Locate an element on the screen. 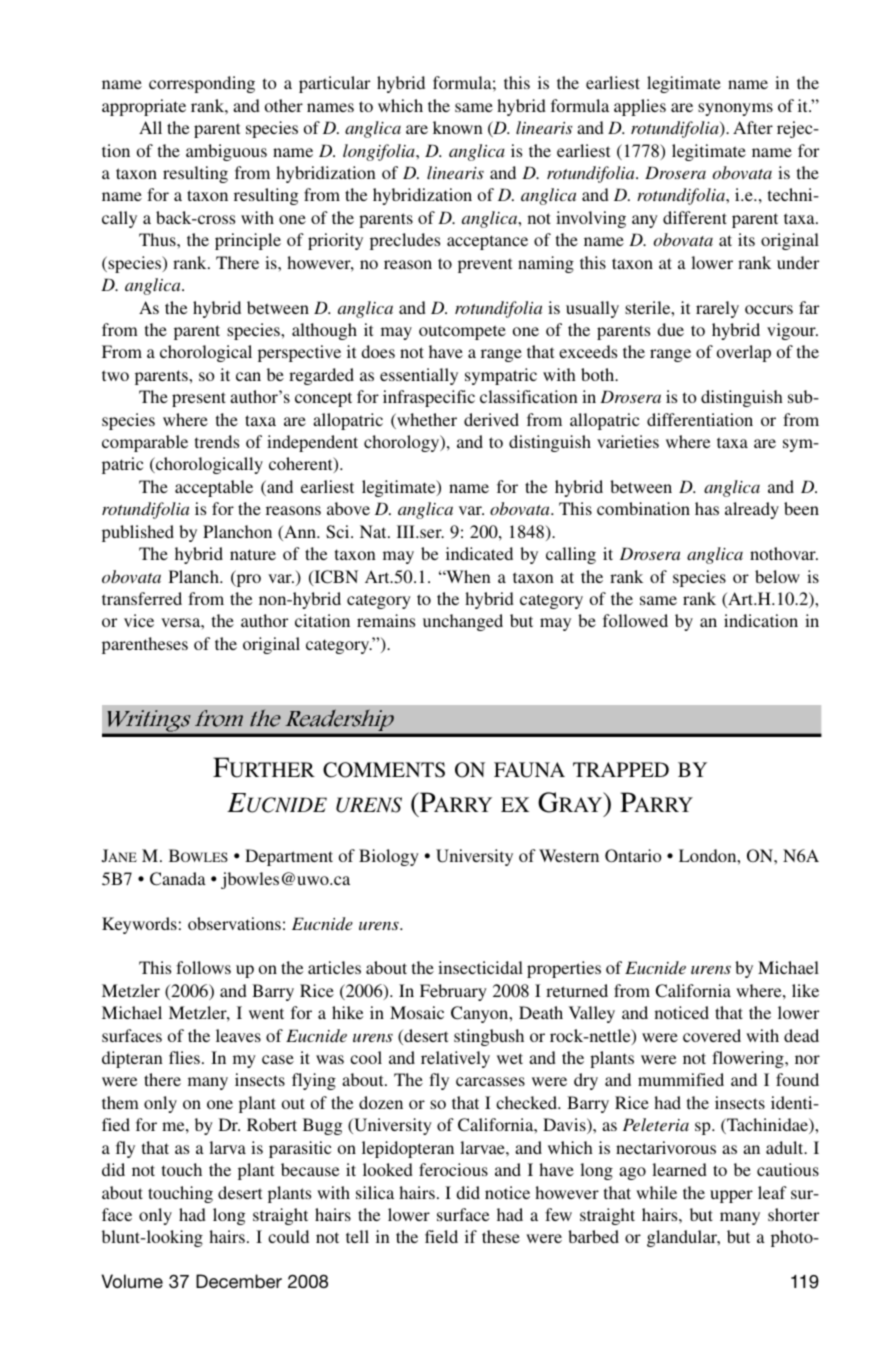 This screenshot has width=896, height=1345. December is located at coordinates (239, 1281).
